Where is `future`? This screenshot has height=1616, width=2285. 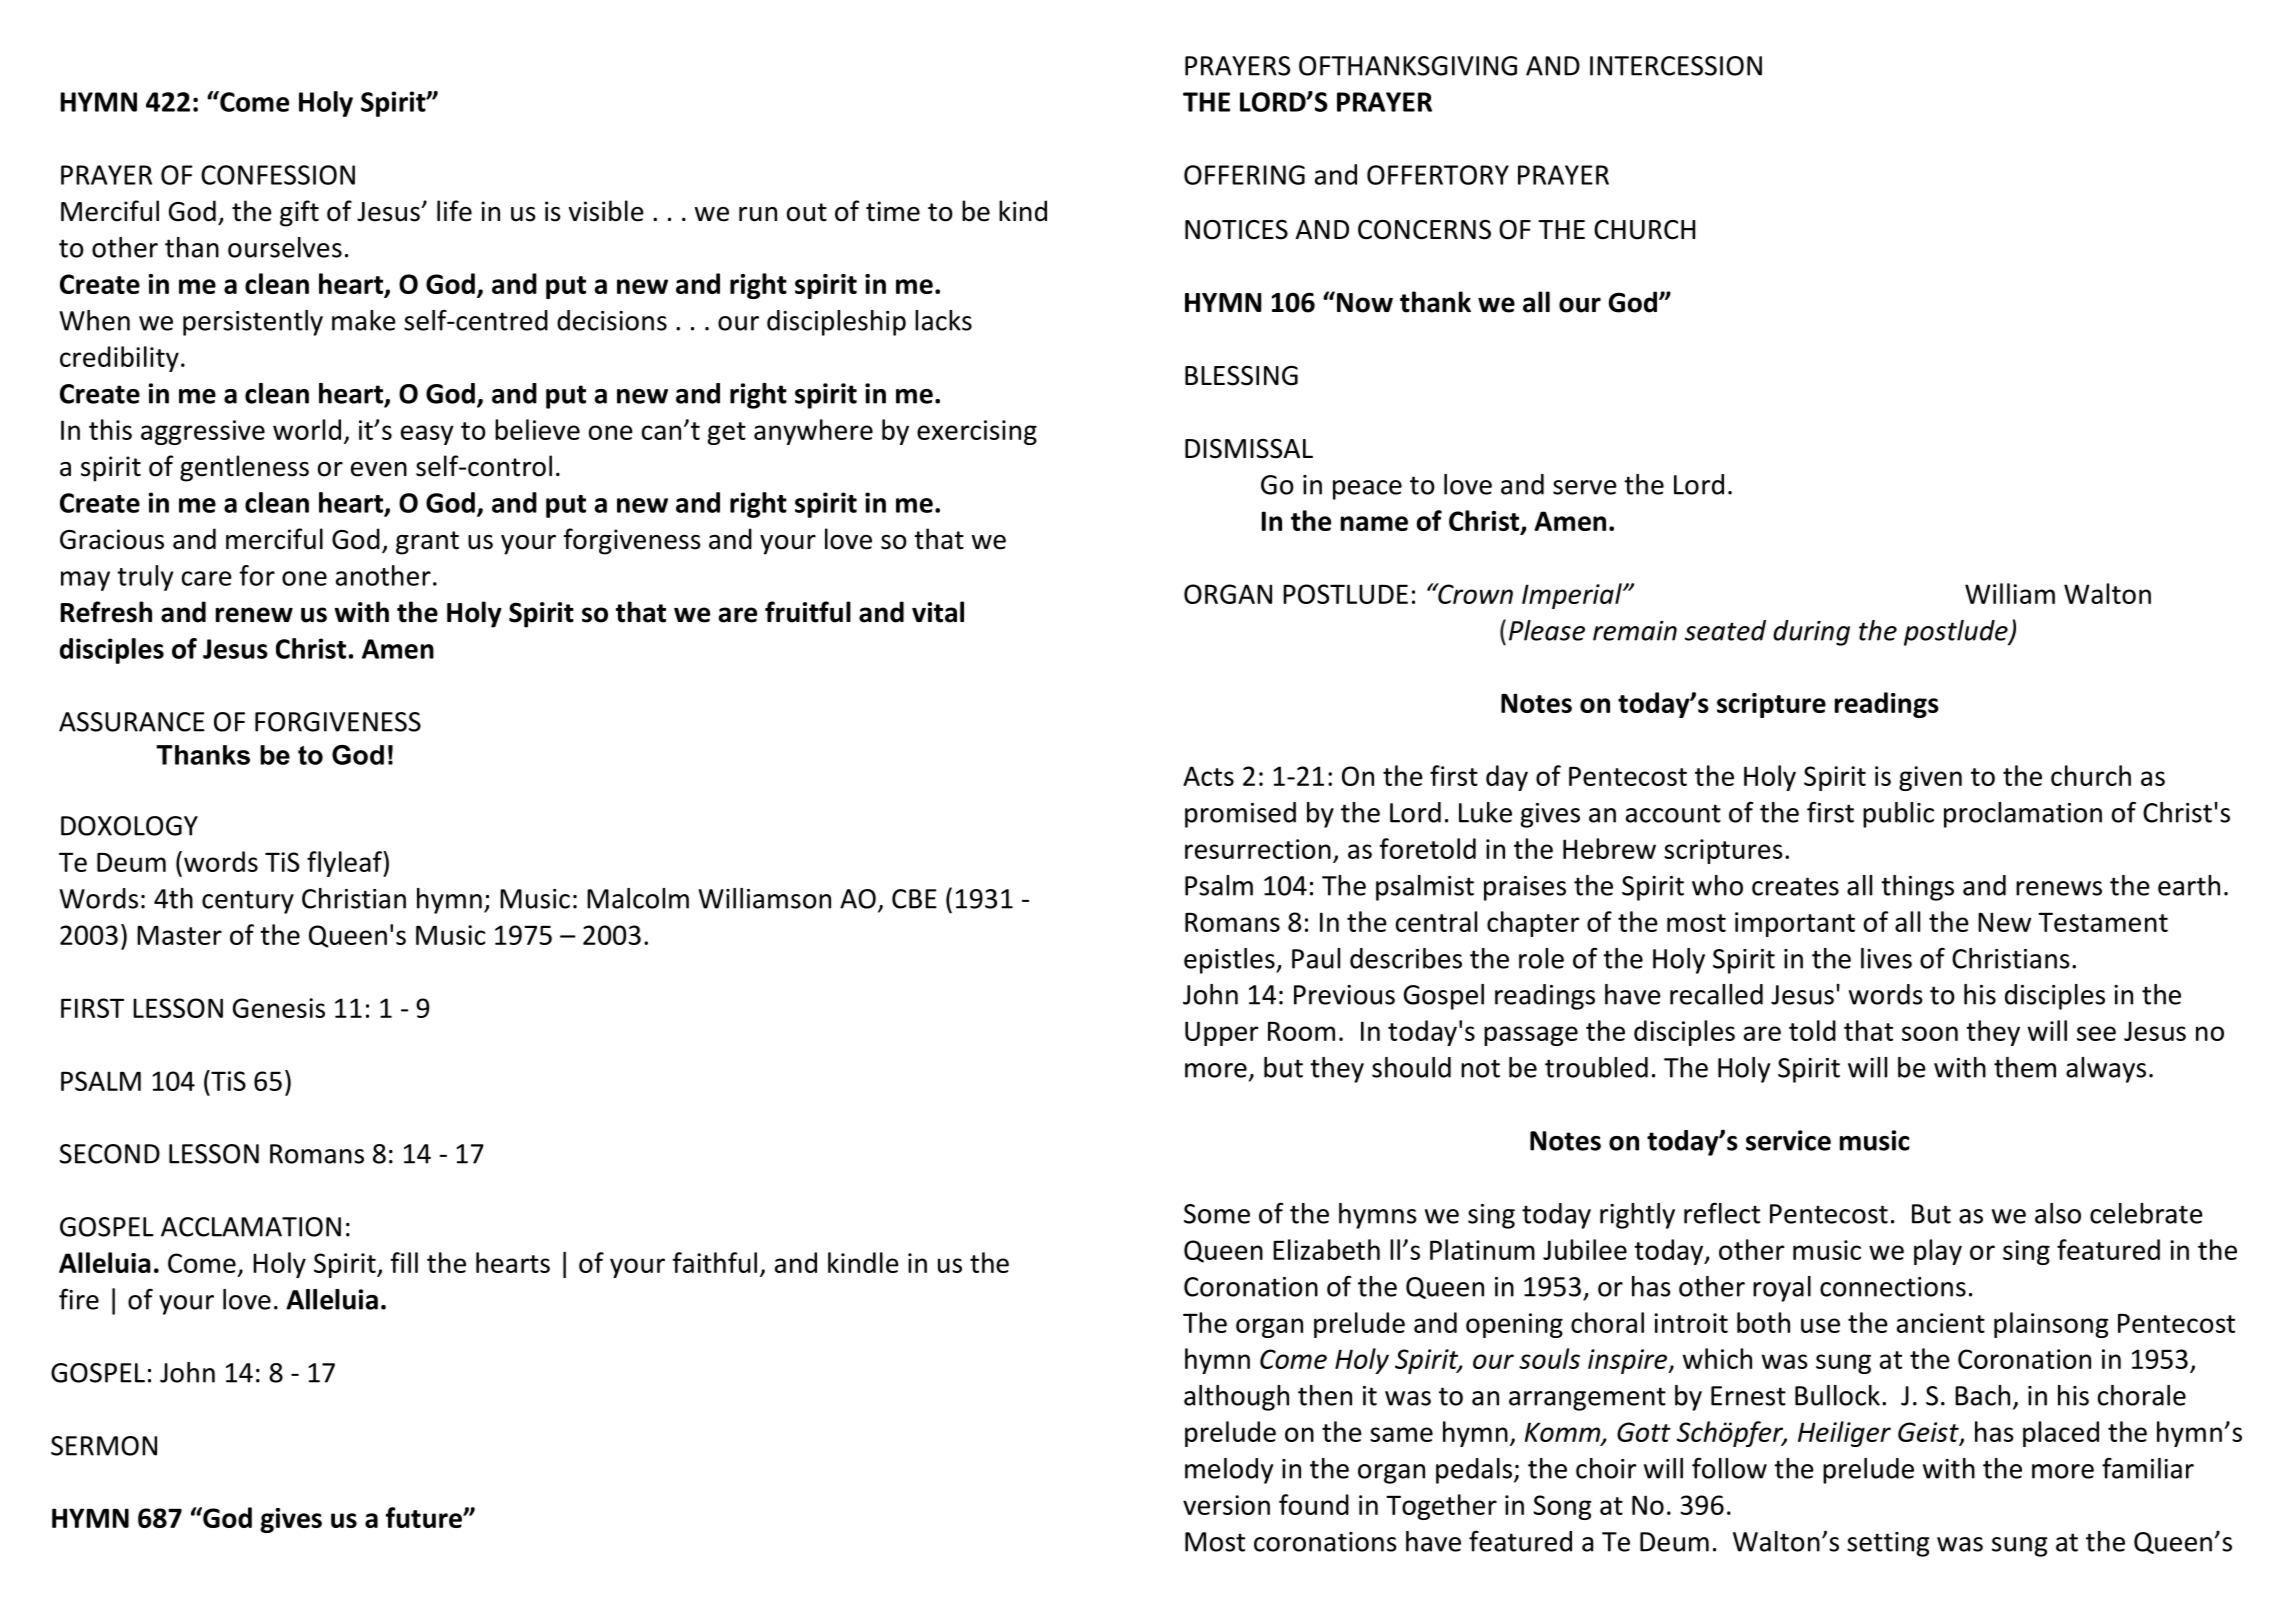
future is located at coordinates (425, 1517).
